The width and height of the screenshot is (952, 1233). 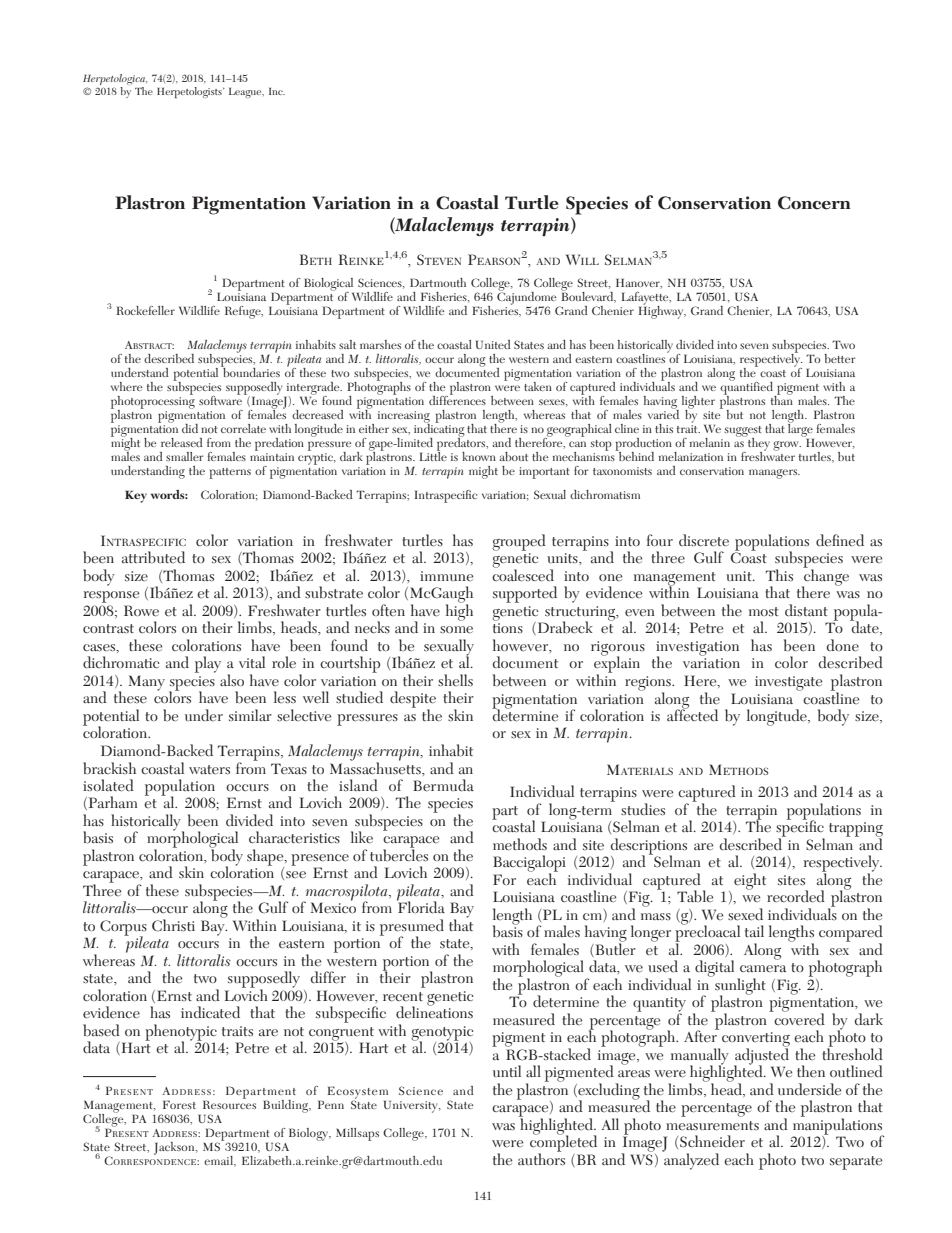 I want to click on most, so click(x=764, y=611).
